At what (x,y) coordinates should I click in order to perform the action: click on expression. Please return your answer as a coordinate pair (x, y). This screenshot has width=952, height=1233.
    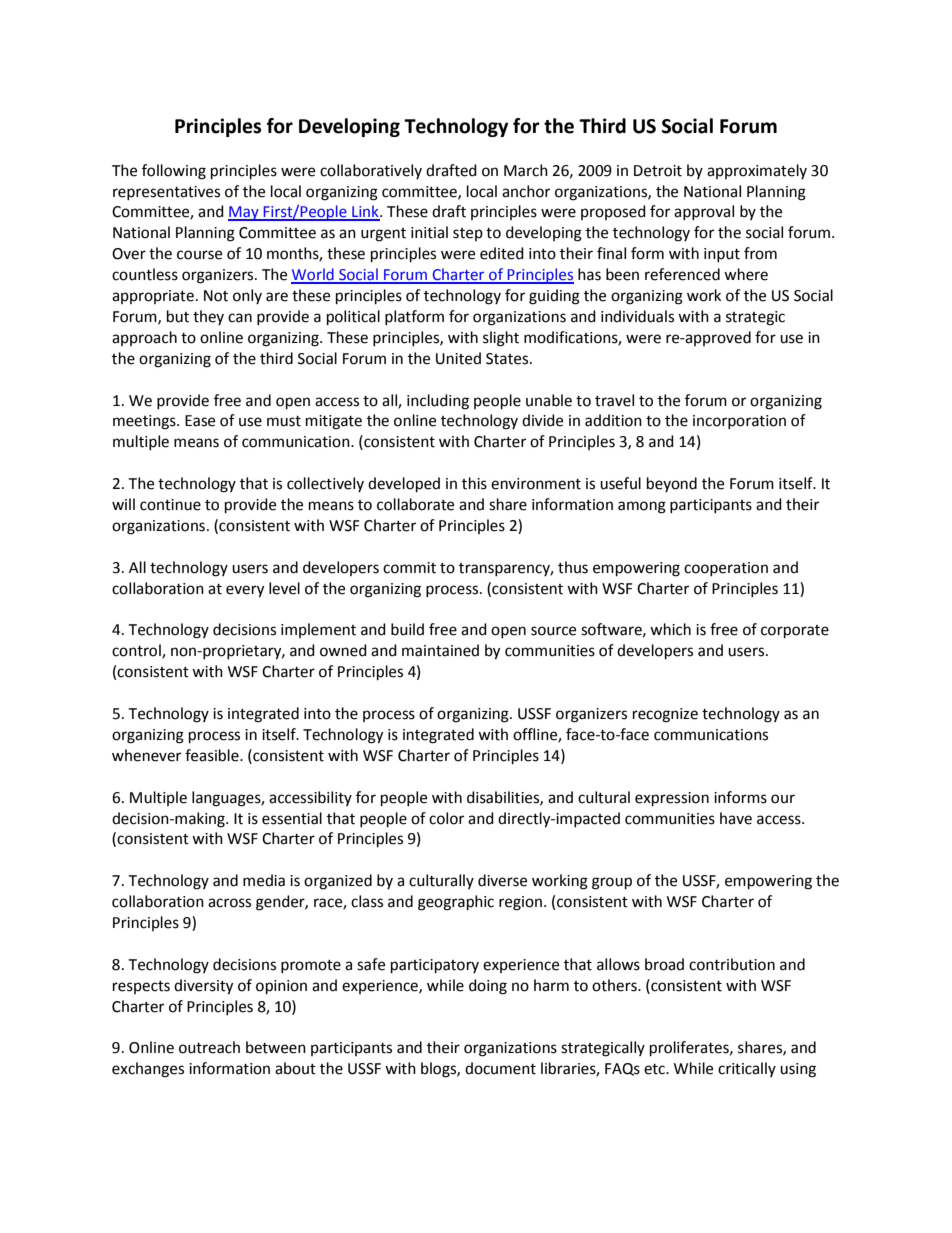
    Looking at the image, I should click on (672, 799).
